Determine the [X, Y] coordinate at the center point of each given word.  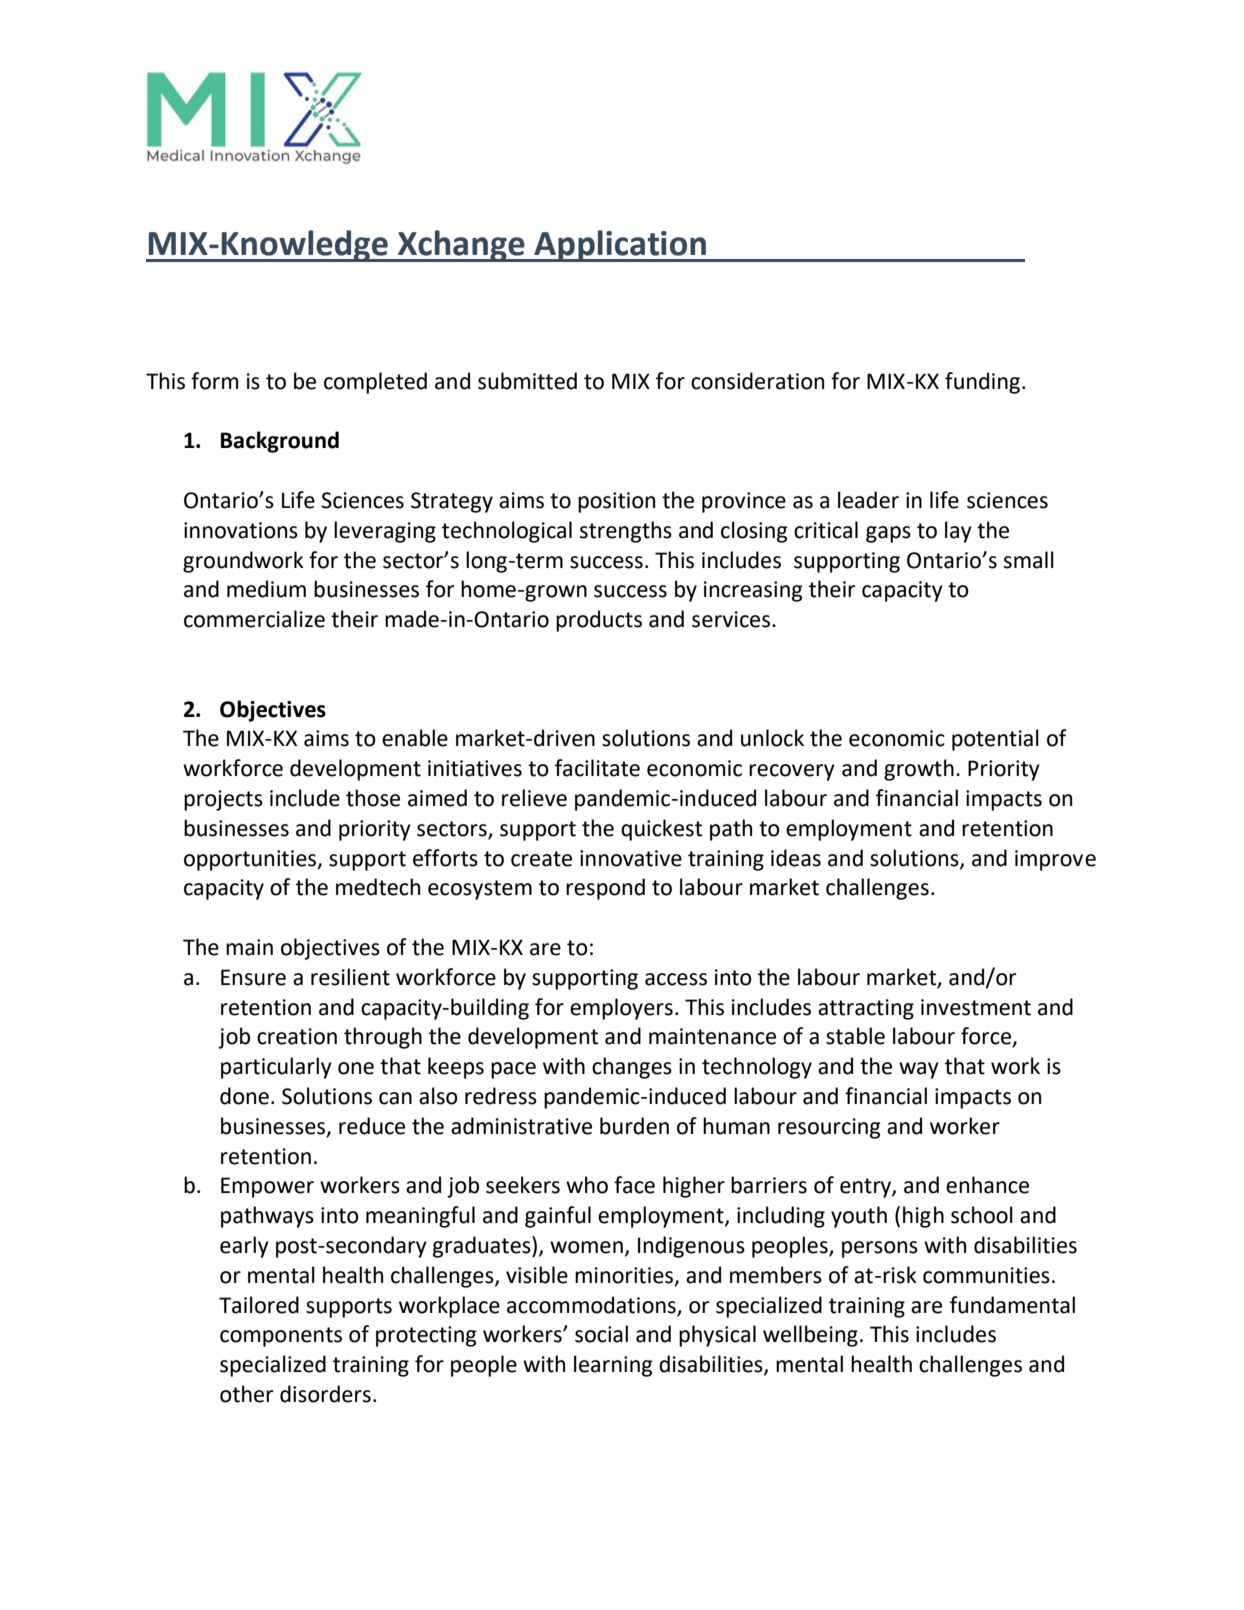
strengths [626, 532]
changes [632, 1068]
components [281, 1337]
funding [982, 383]
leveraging [385, 532]
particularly [276, 1068]
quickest [661, 830]
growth [919, 770]
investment [976, 1007]
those [373, 798]
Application [620, 246]
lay [958, 532]
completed [375, 383]
